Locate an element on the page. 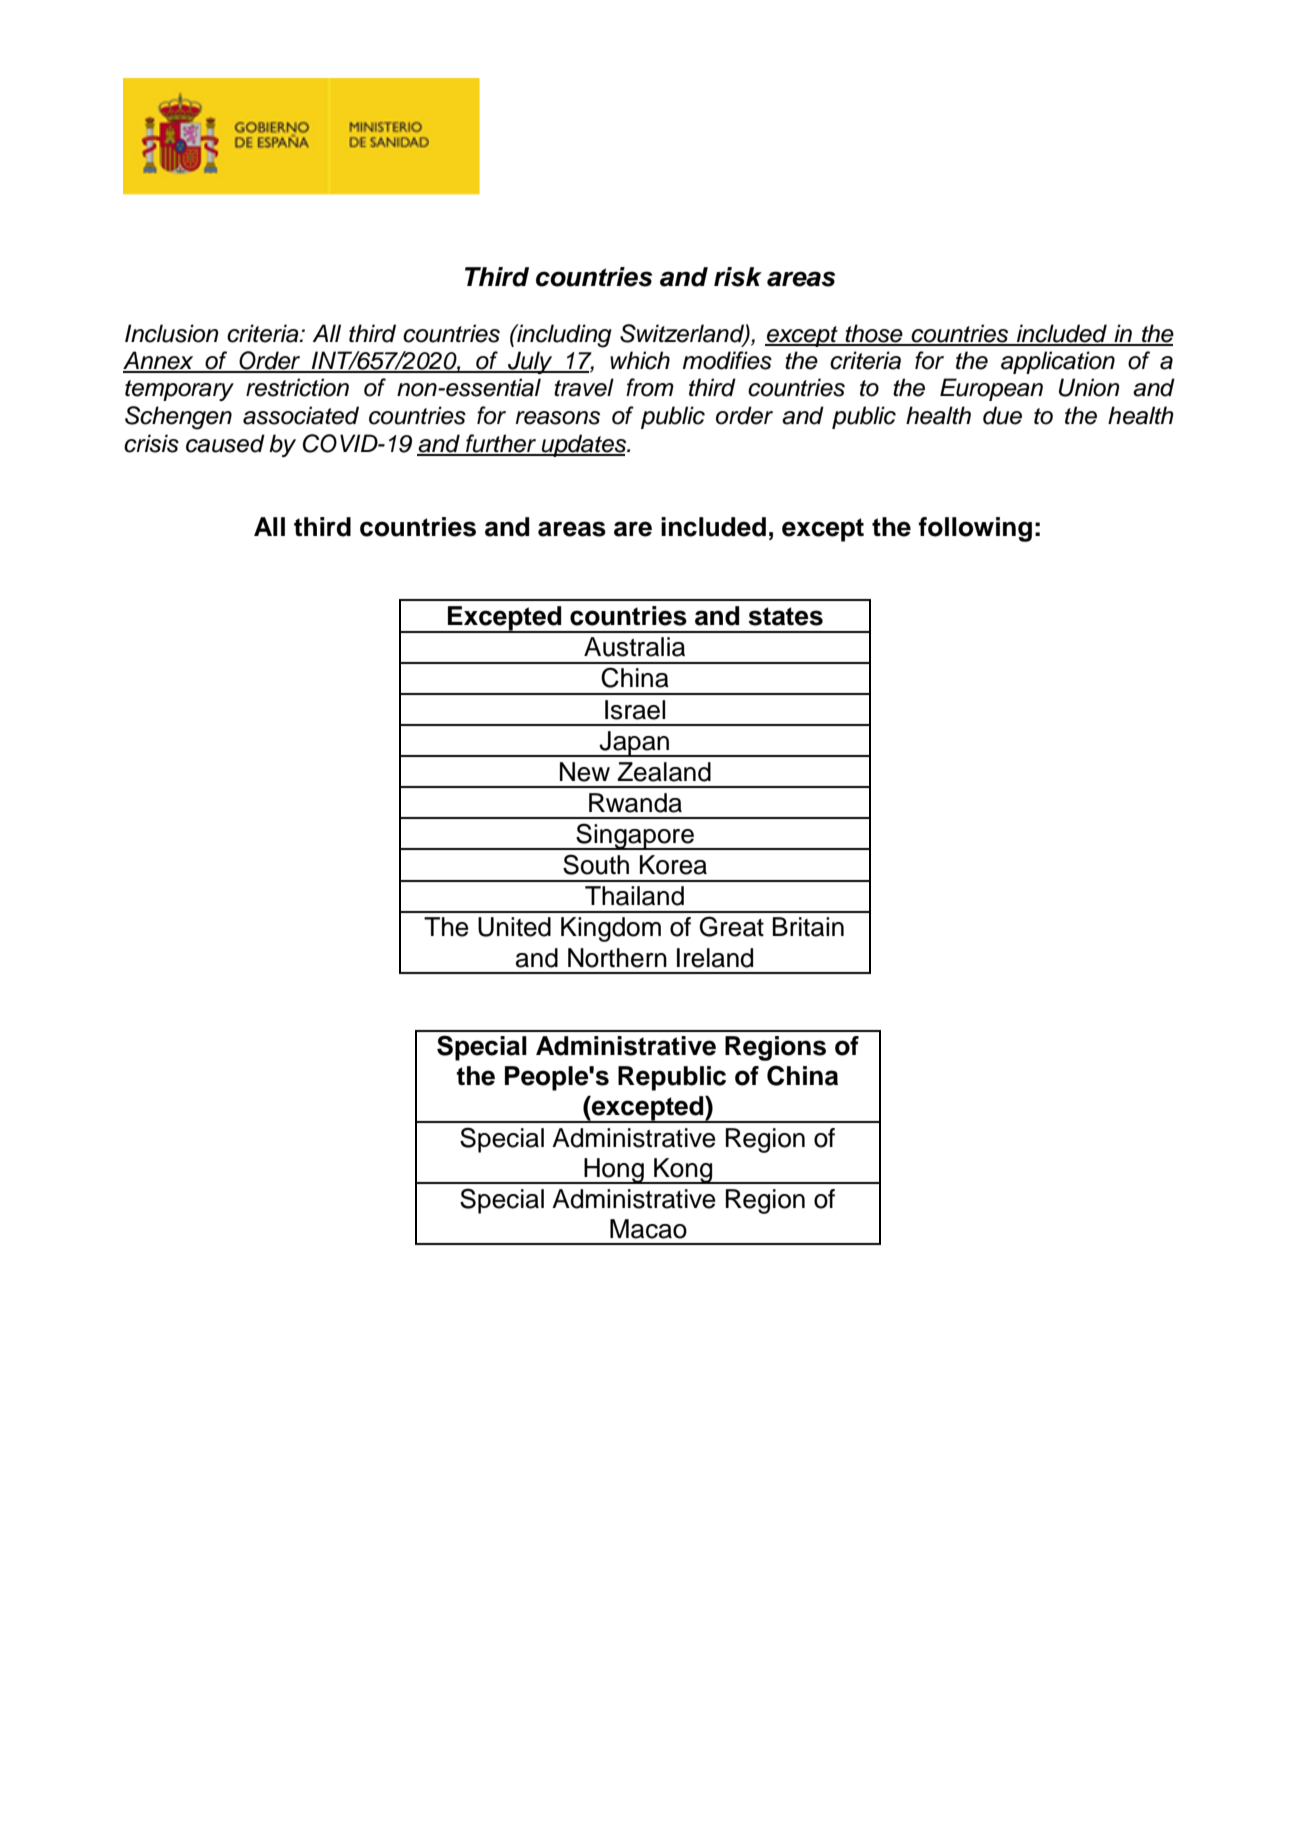  Macao is located at coordinates (648, 1229).
